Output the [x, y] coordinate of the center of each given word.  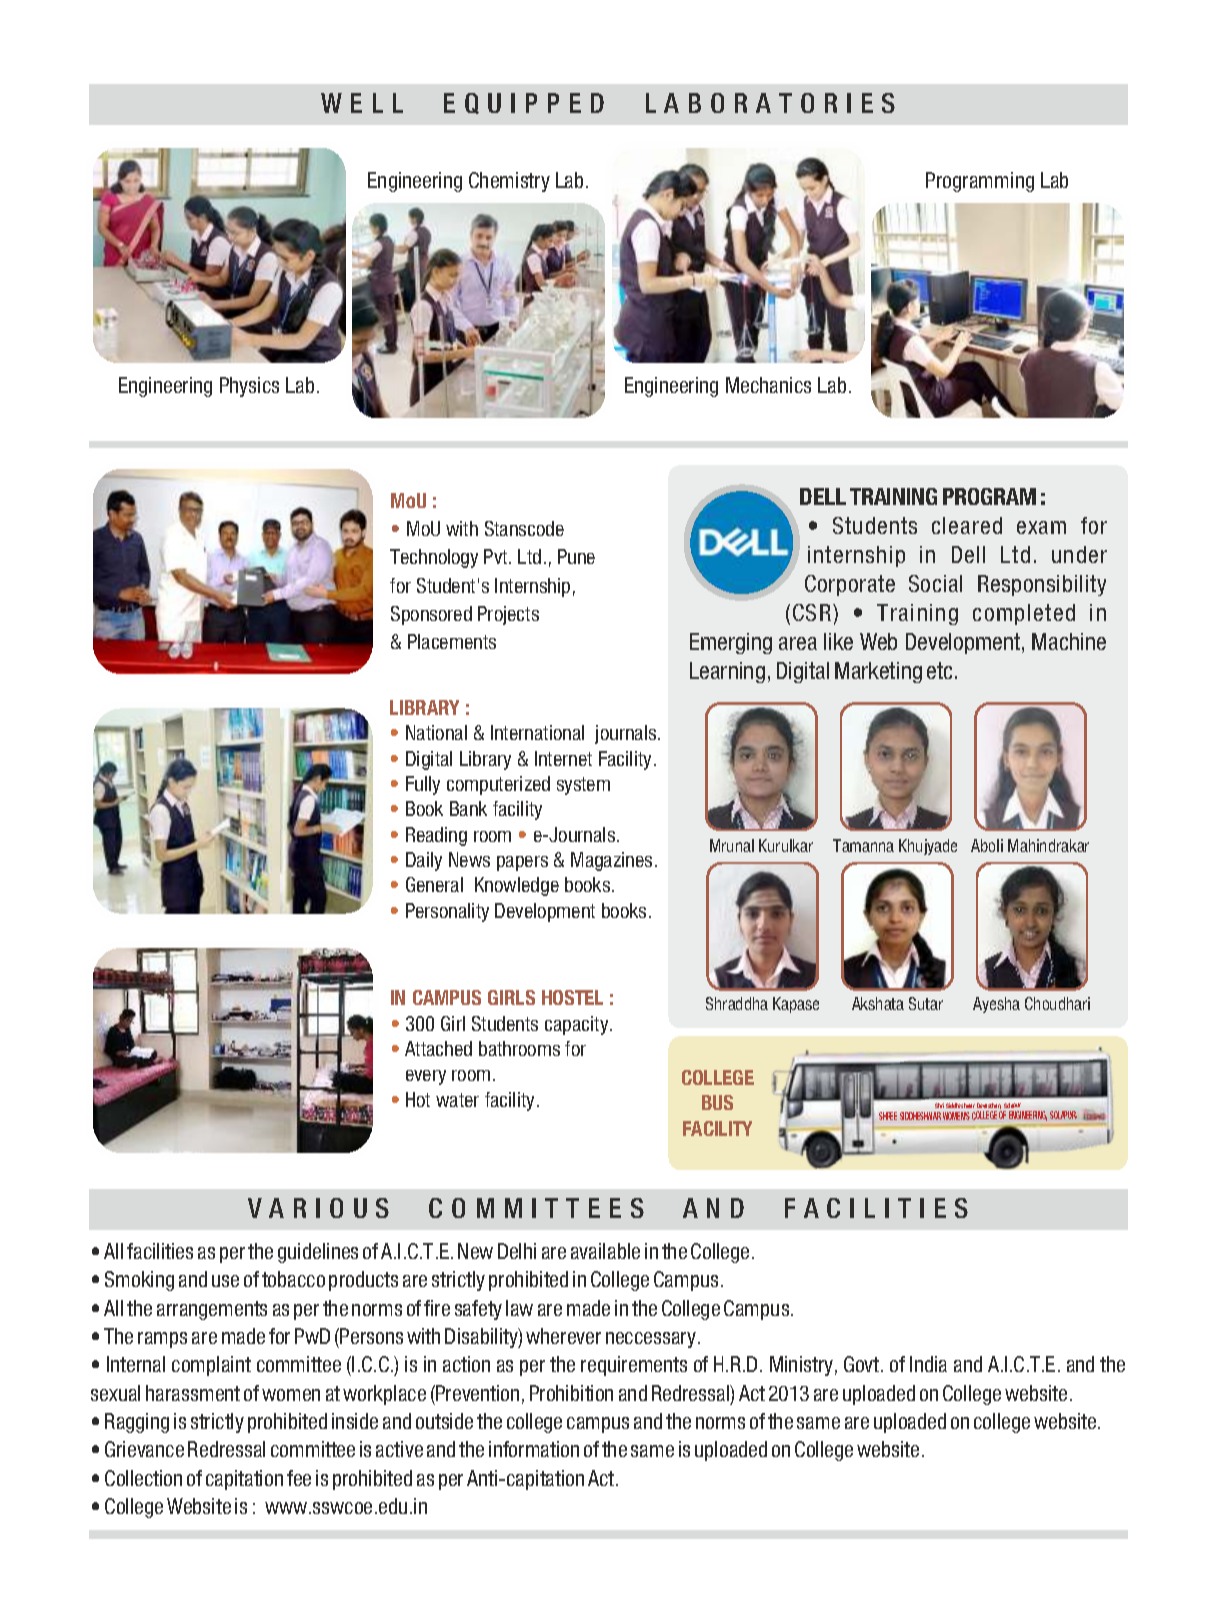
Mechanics [768, 385]
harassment [193, 1393]
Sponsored [431, 615]
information [534, 1449]
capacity [578, 1025]
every [426, 1077]
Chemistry [509, 182]
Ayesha [996, 1005]
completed [1024, 614]
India [928, 1364]
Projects [508, 615]
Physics [249, 387]
